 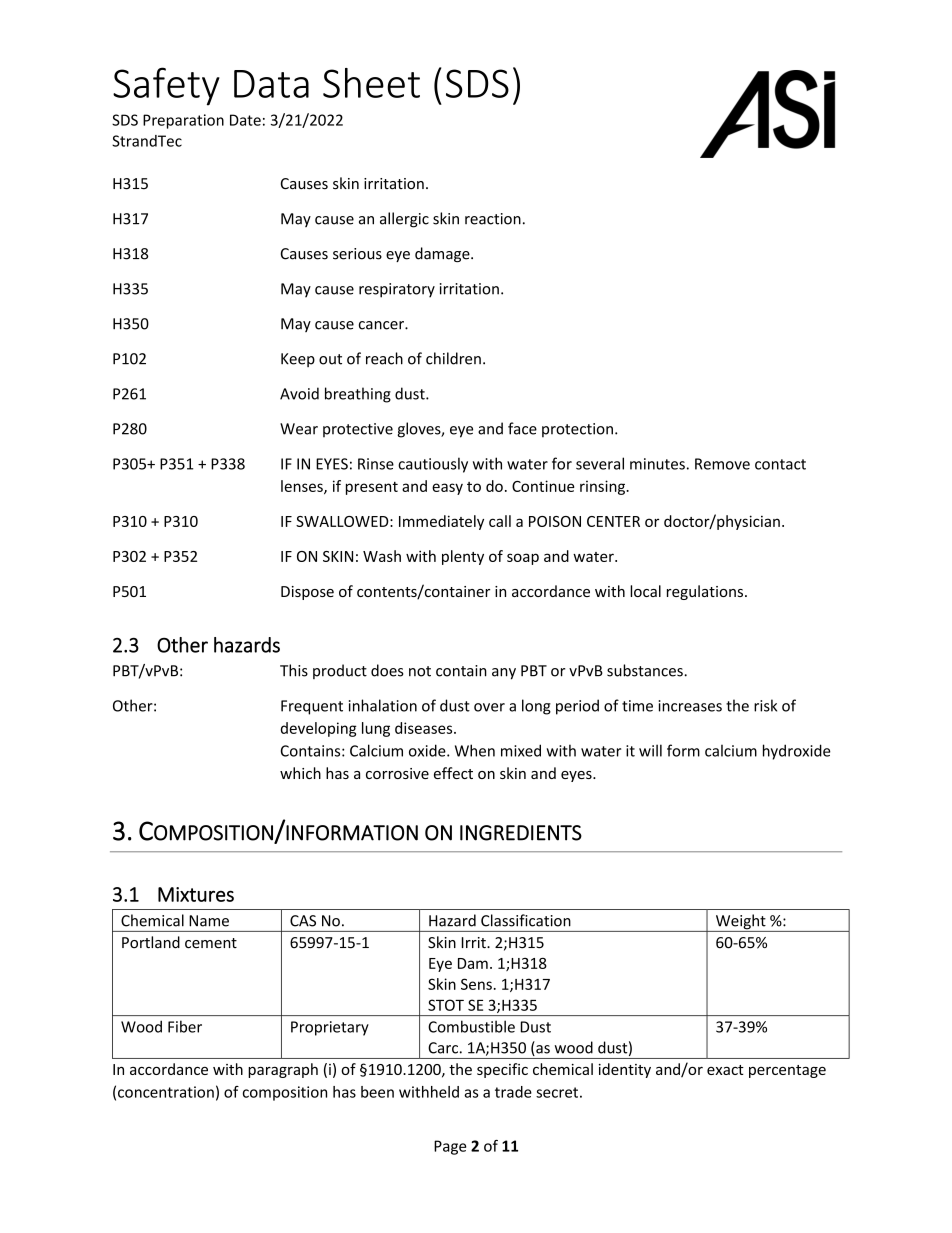 I want to click on concentration, so click(x=166, y=1092).
